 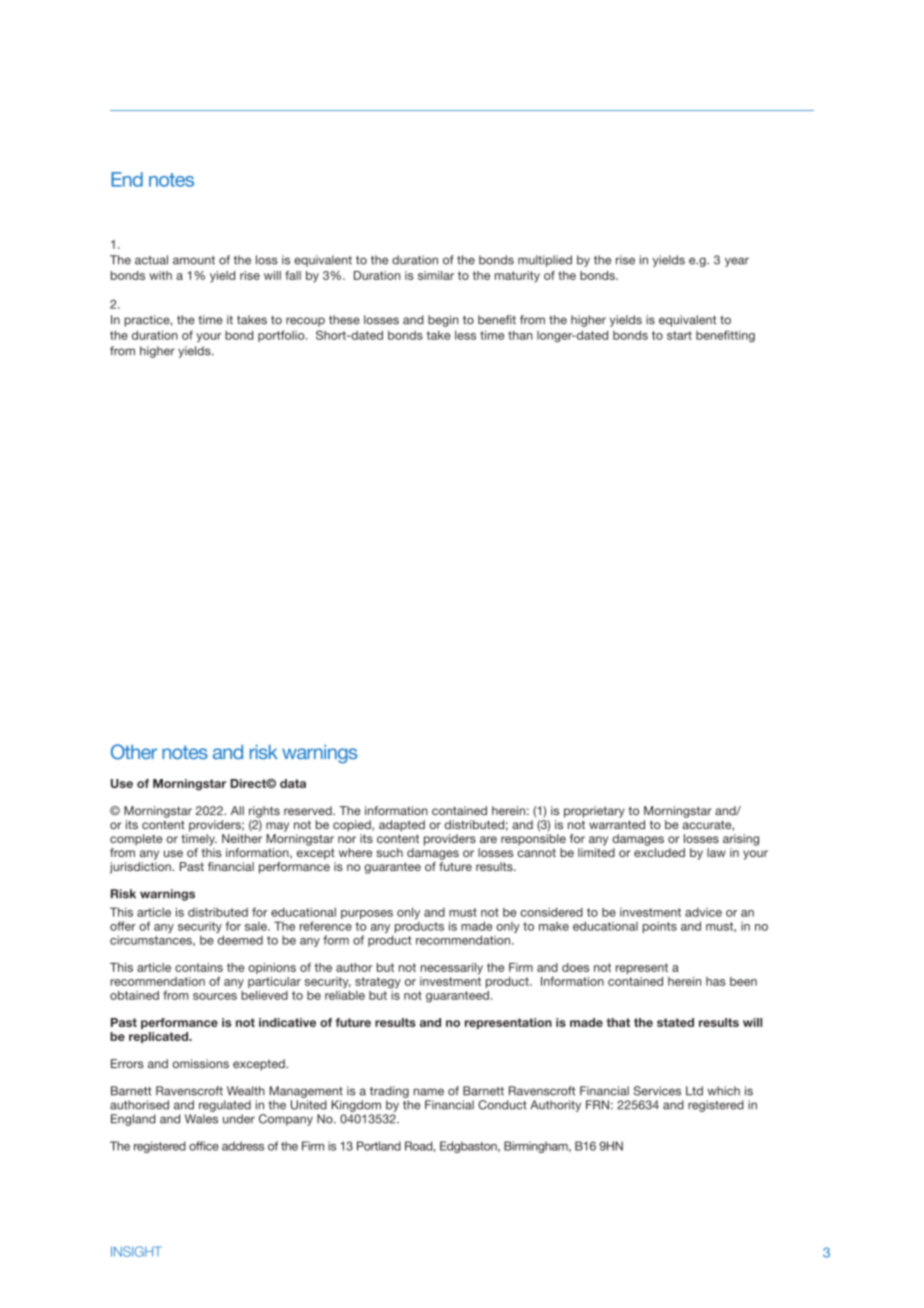 What do you see at coordinates (520, 335) in the page?
I see `than` at bounding box center [520, 335].
